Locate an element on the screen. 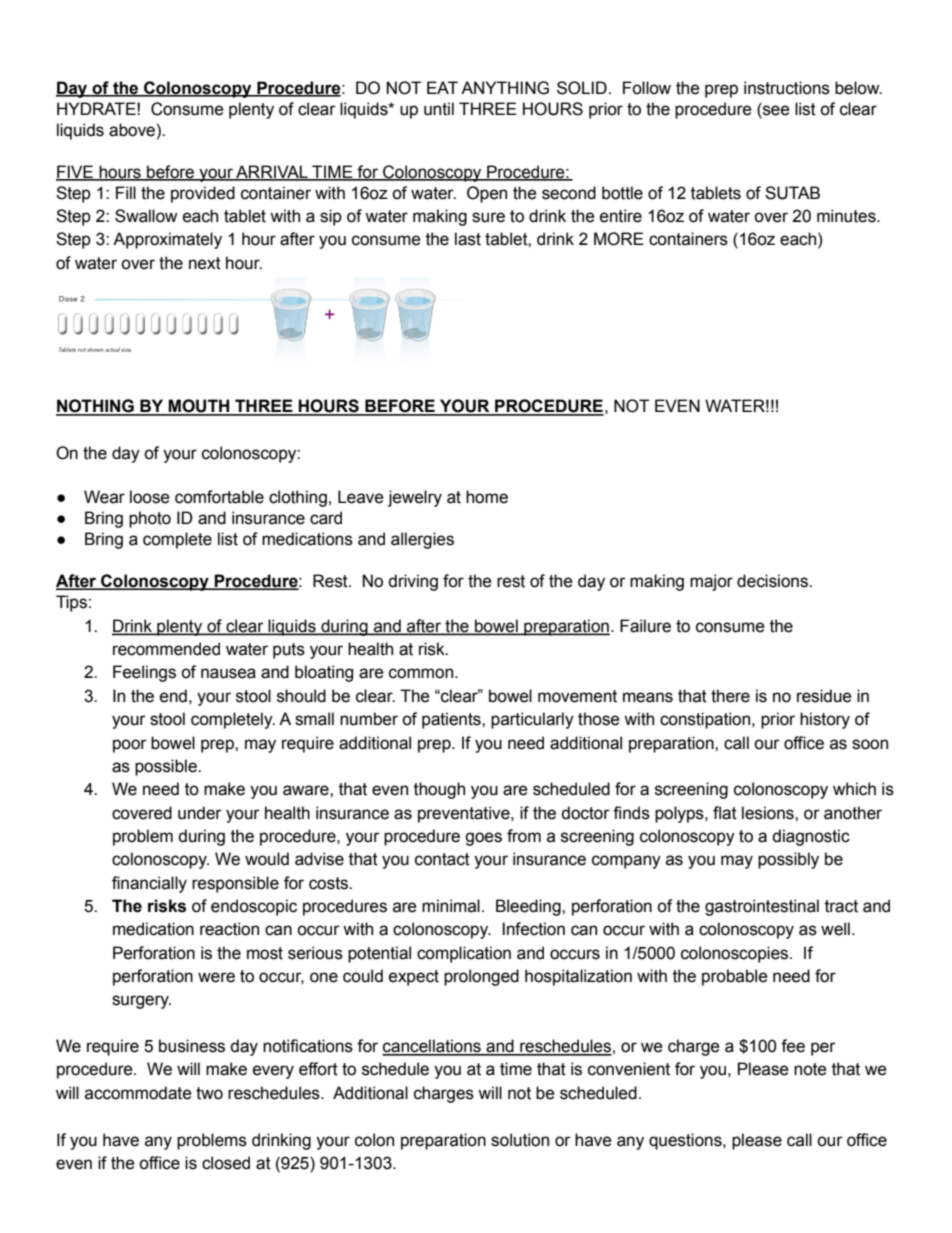 This screenshot has width=952, height=1233. though is located at coordinates (439, 790).
